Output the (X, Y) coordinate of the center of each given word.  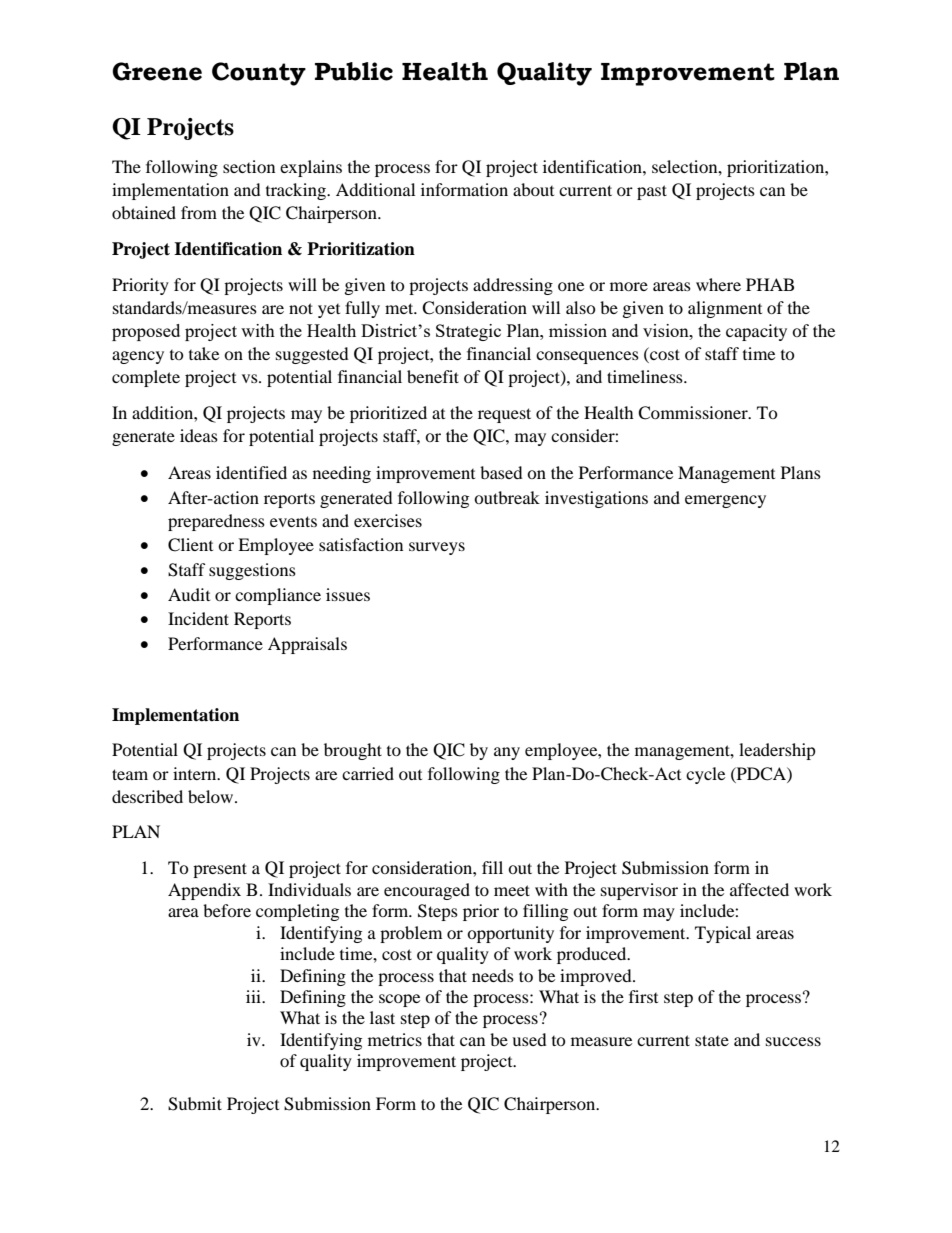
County (259, 74)
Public (354, 71)
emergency (725, 501)
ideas (199, 435)
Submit (195, 1104)
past (652, 192)
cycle (705, 775)
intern (196, 773)
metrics (395, 1039)
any (507, 753)
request (504, 415)
